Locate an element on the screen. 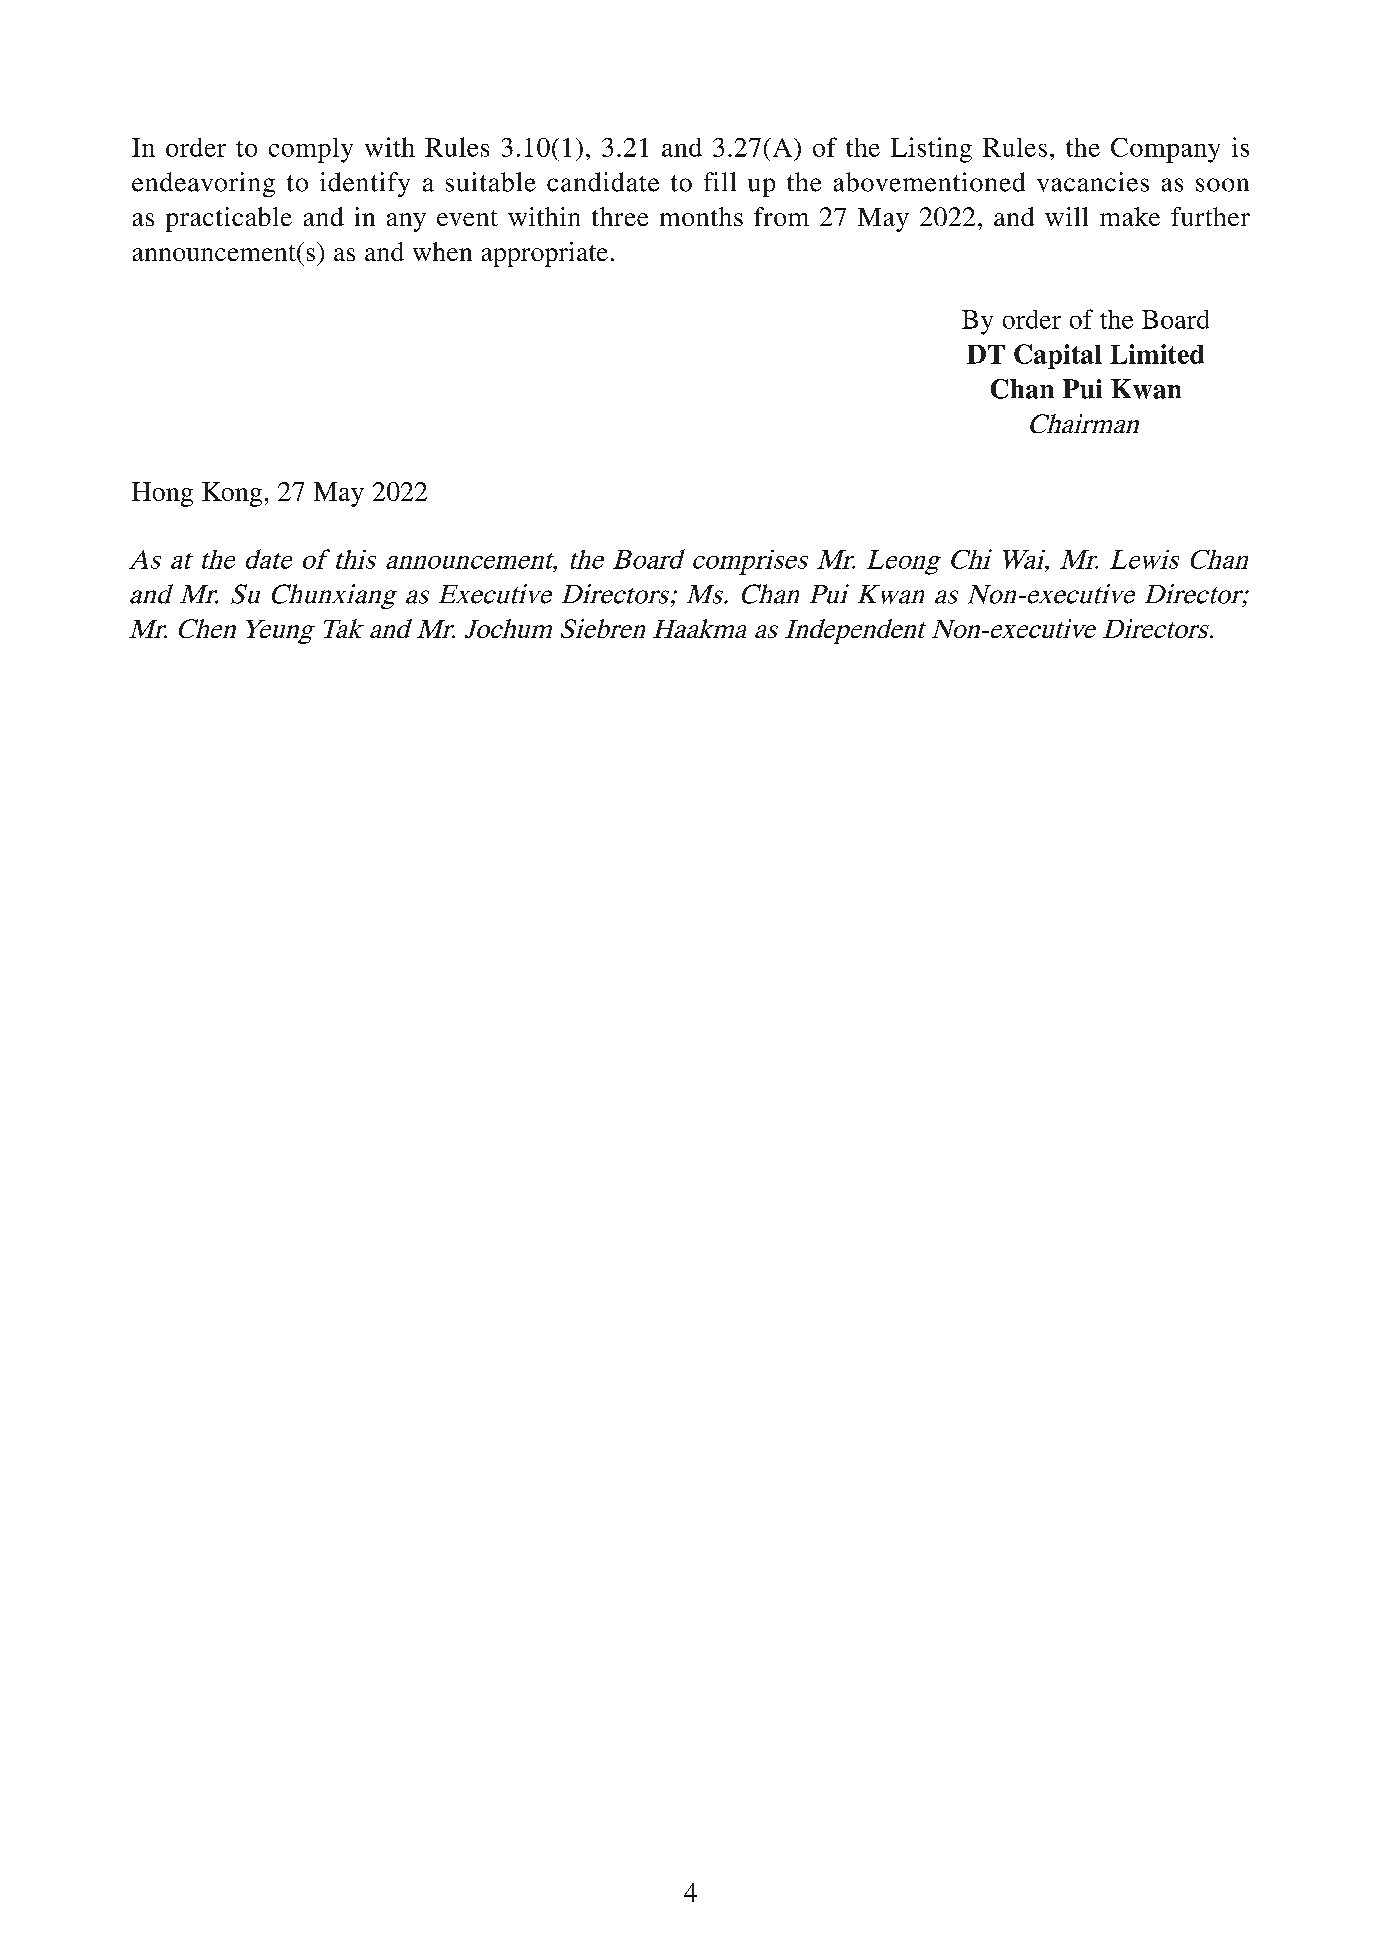  comply is located at coordinates (311, 150).
